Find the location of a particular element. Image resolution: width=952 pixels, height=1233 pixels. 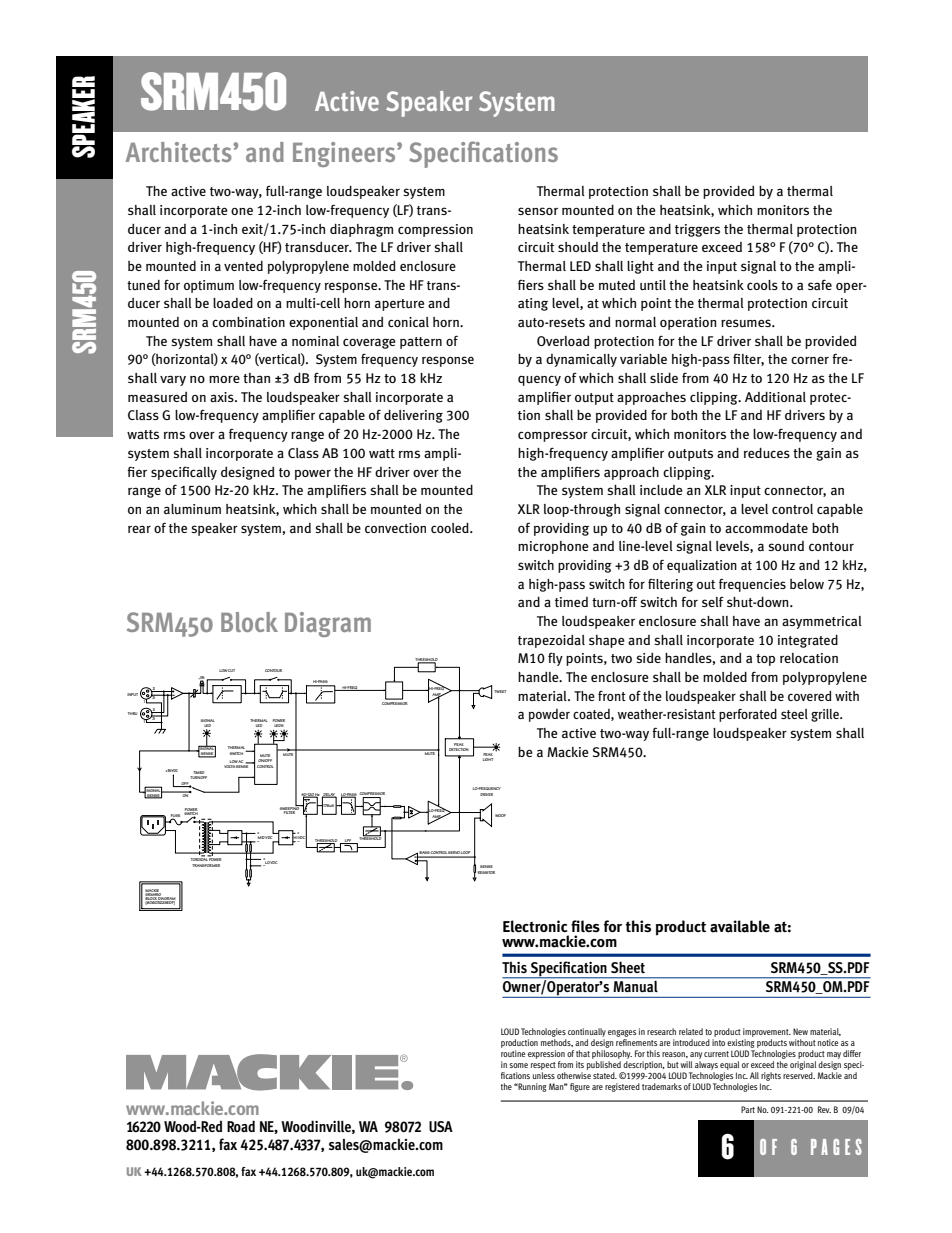

Architects is located at coordinates (180, 152).
